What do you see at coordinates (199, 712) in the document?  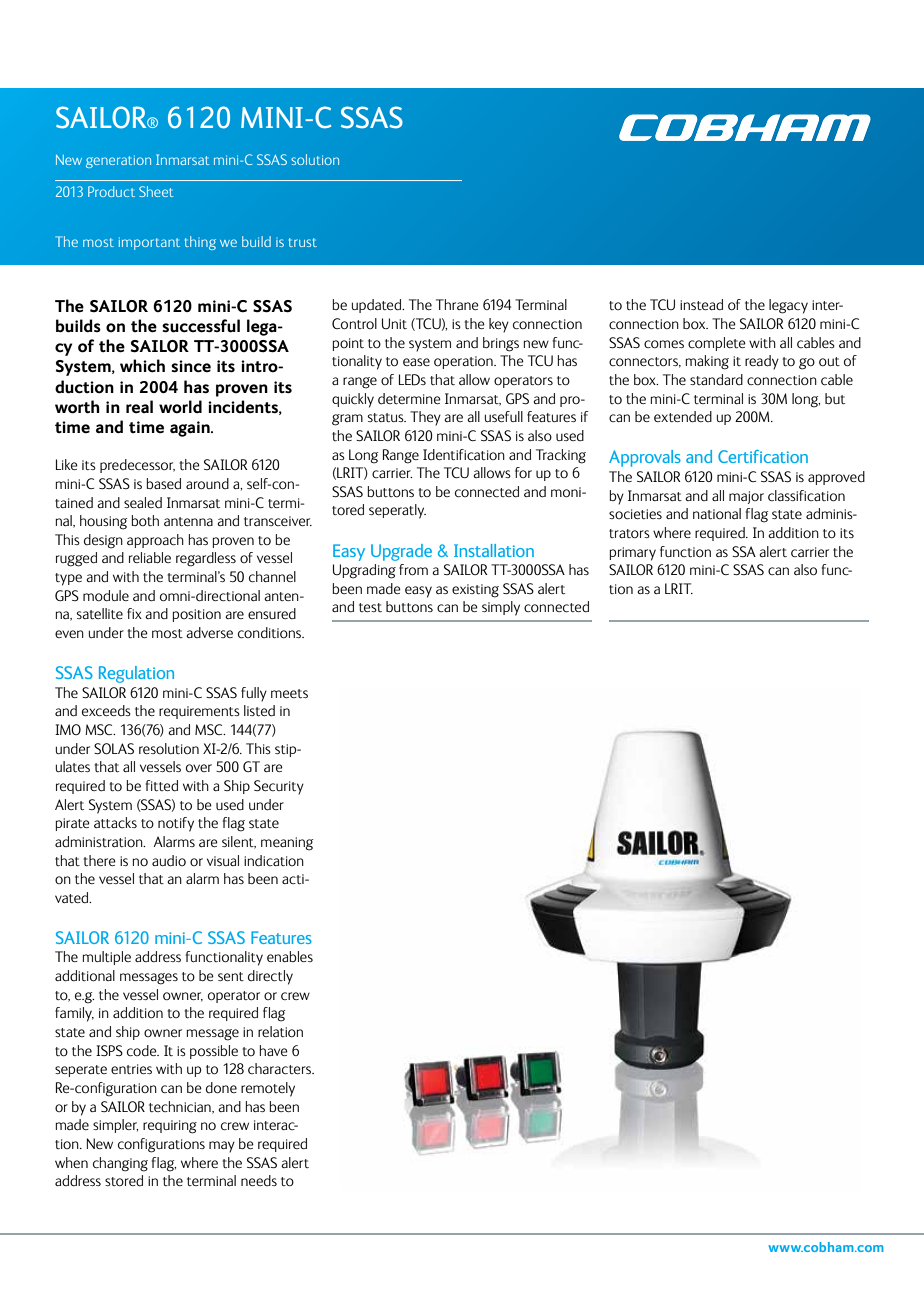 I see `requirements` at bounding box center [199, 712].
